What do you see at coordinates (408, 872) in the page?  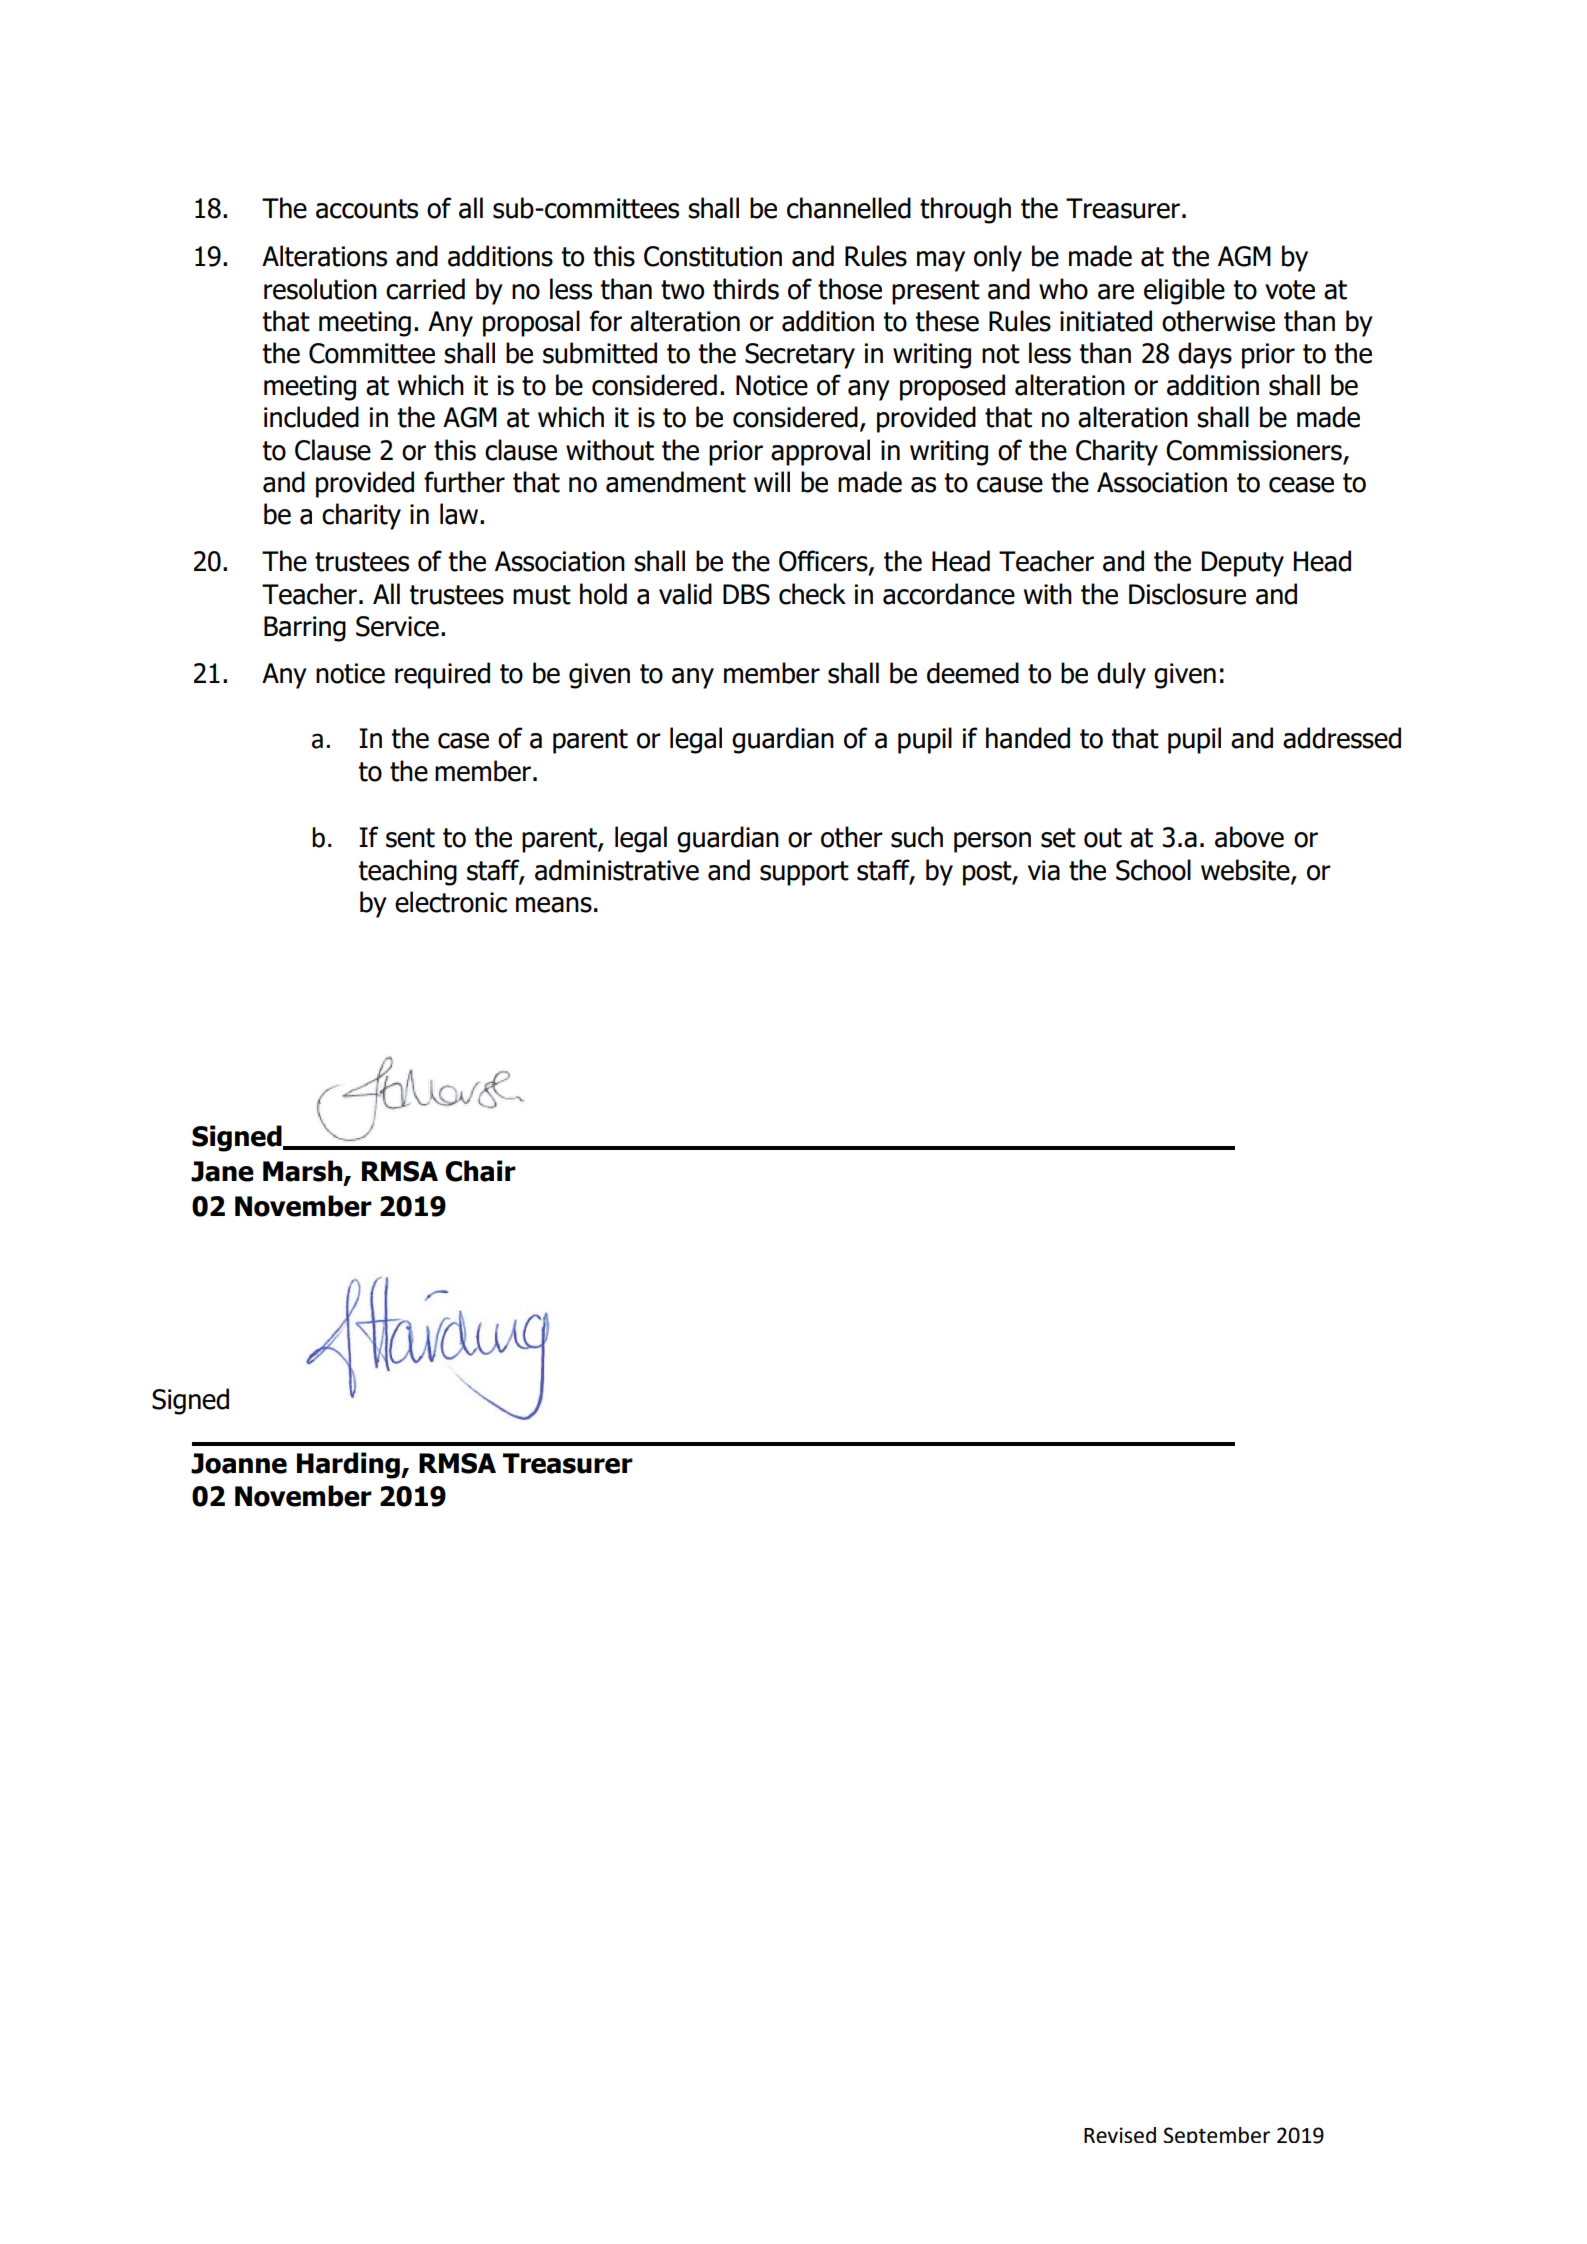 I see `teaching` at bounding box center [408, 872].
